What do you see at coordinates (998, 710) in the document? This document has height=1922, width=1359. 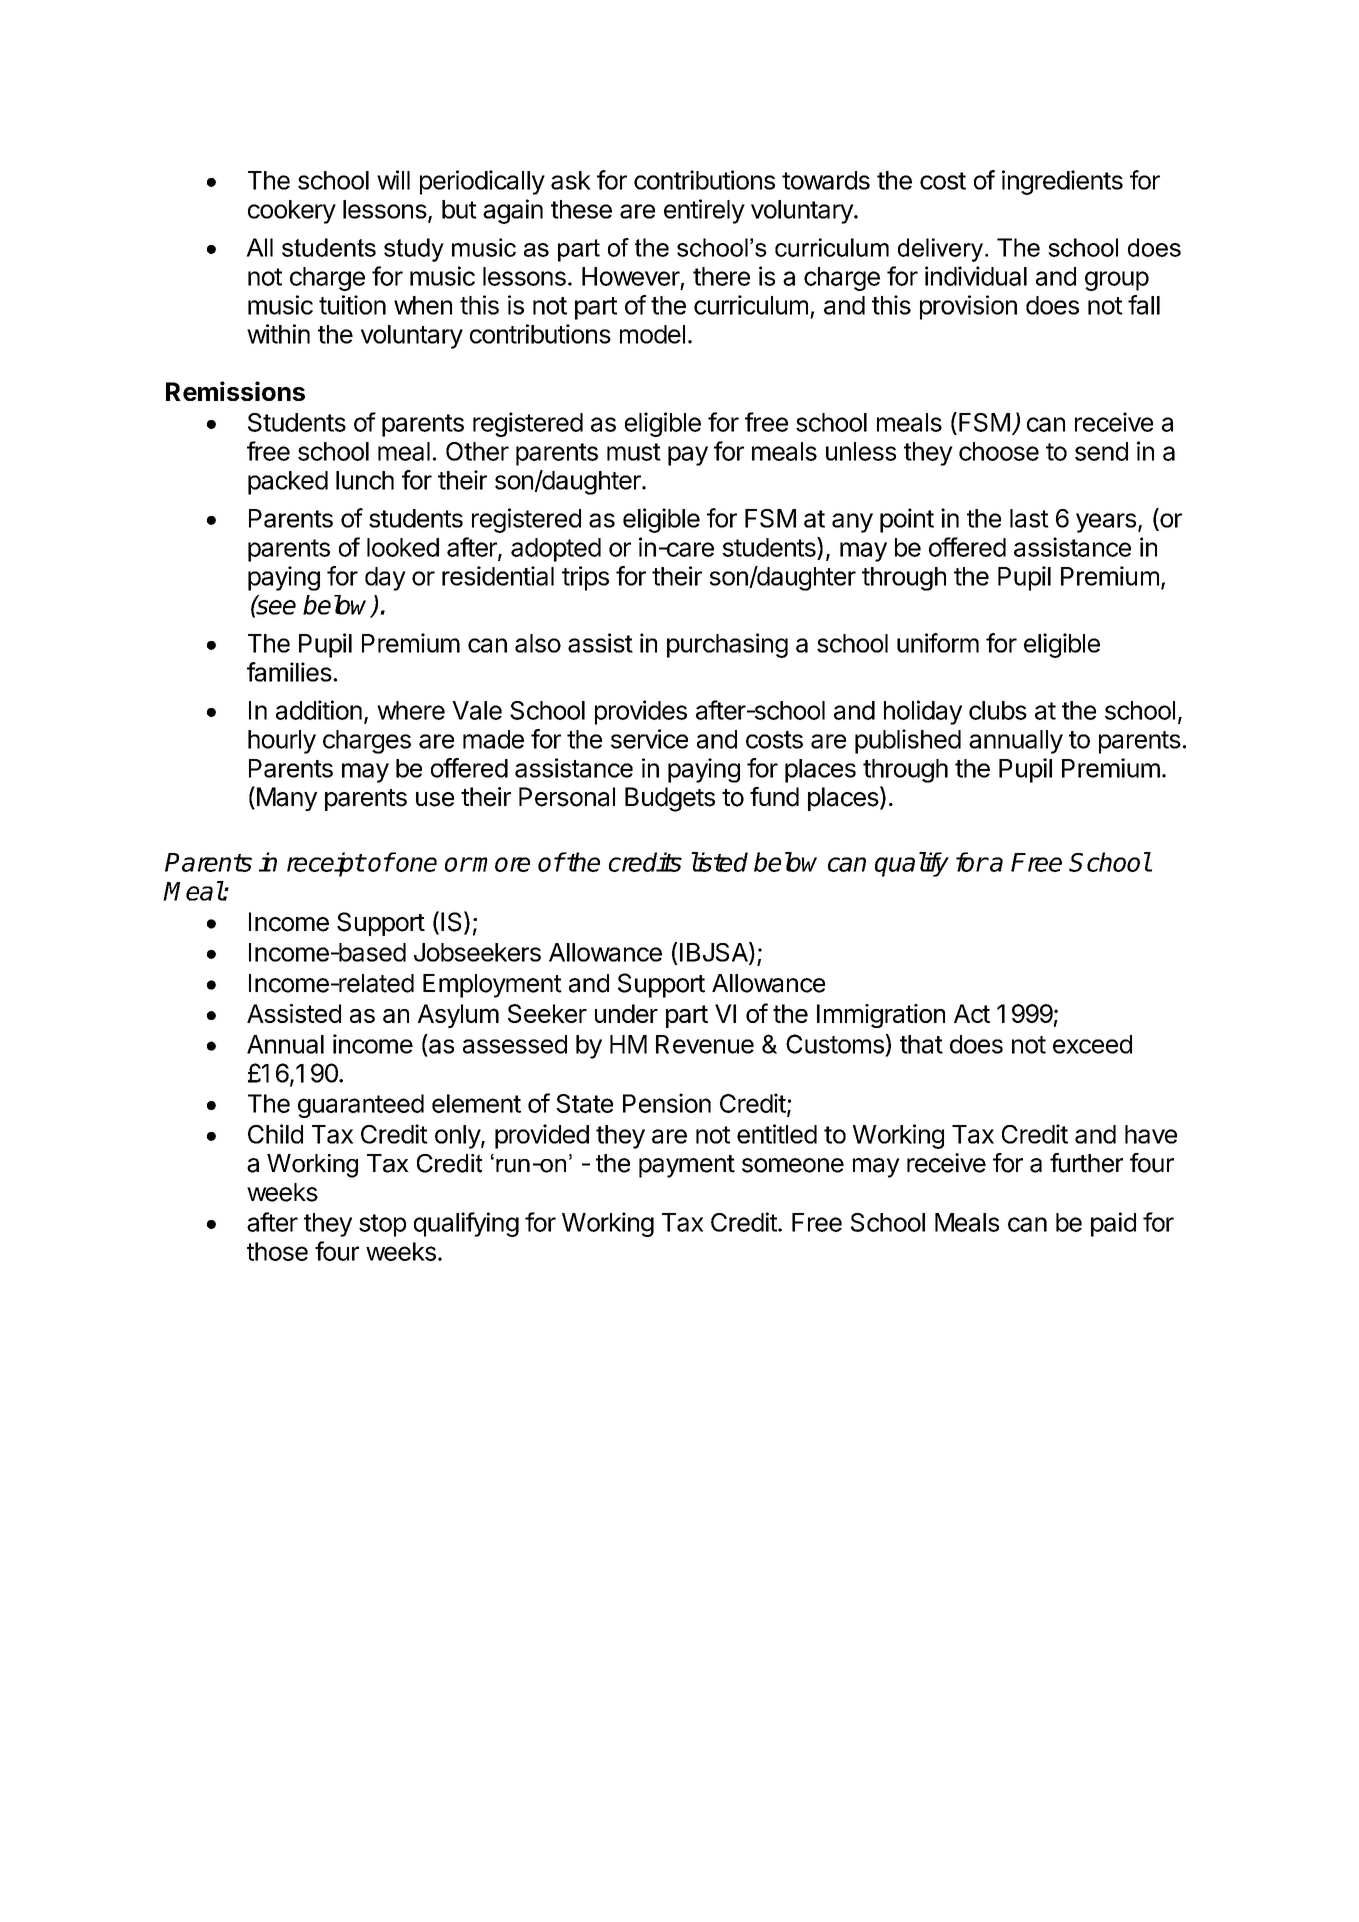 I see `clubs` at bounding box center [998, 710].
